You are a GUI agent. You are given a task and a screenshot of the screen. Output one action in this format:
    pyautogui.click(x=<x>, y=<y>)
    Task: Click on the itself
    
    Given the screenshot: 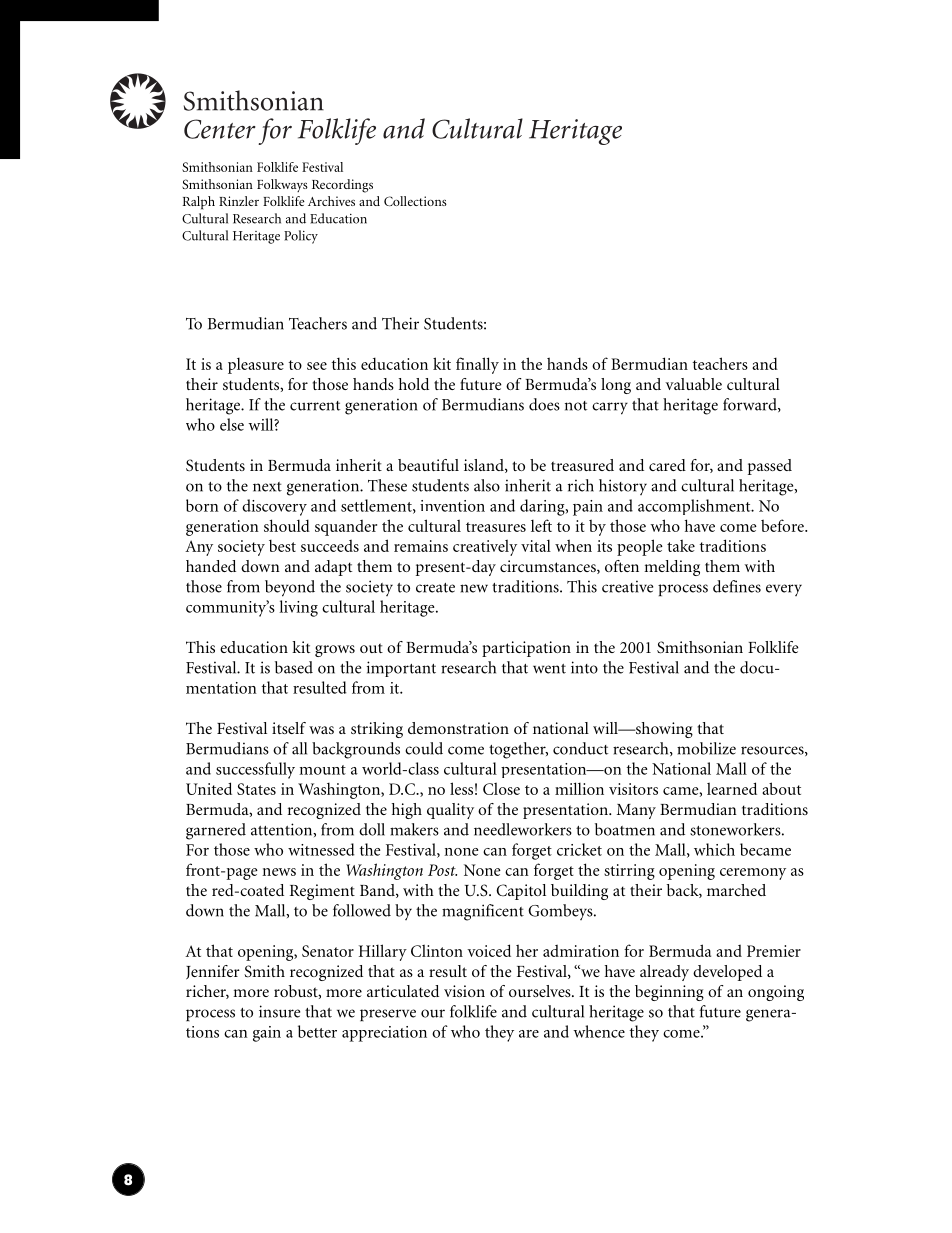 What is the action you would take?
    pyautogui.click(x=289, y=728)
